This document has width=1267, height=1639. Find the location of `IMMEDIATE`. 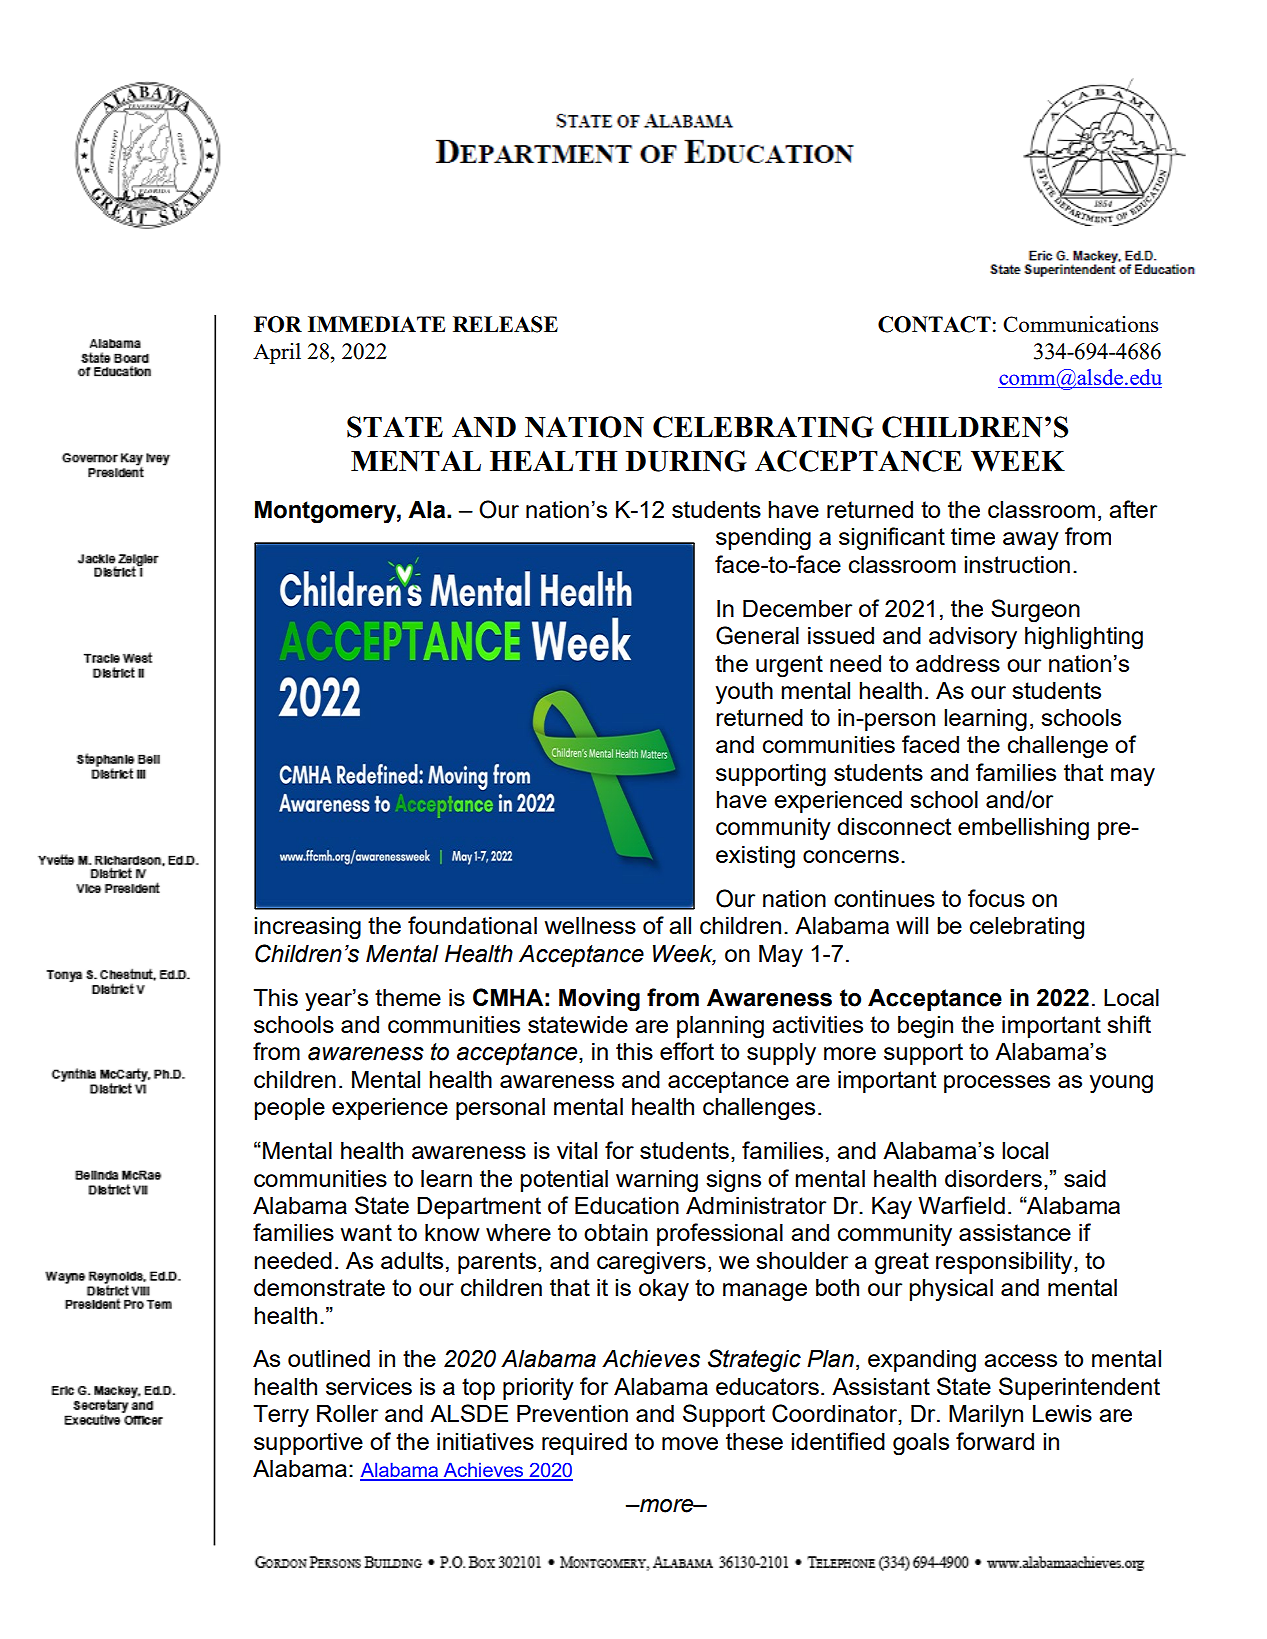

IMMEDIATE is located at coordinates (376, 324).
